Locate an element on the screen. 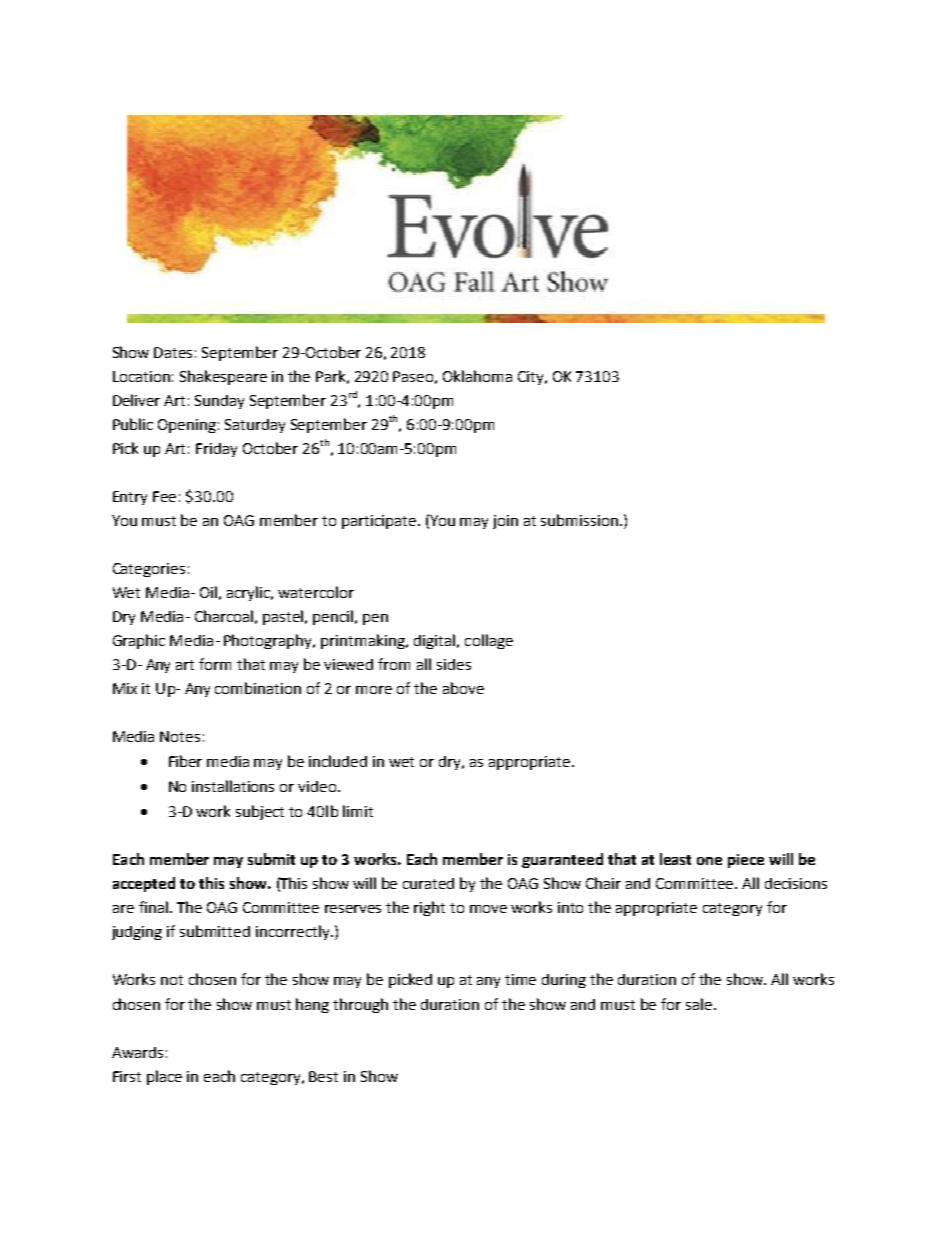  Sunday is located at coordinates (219, 402).
